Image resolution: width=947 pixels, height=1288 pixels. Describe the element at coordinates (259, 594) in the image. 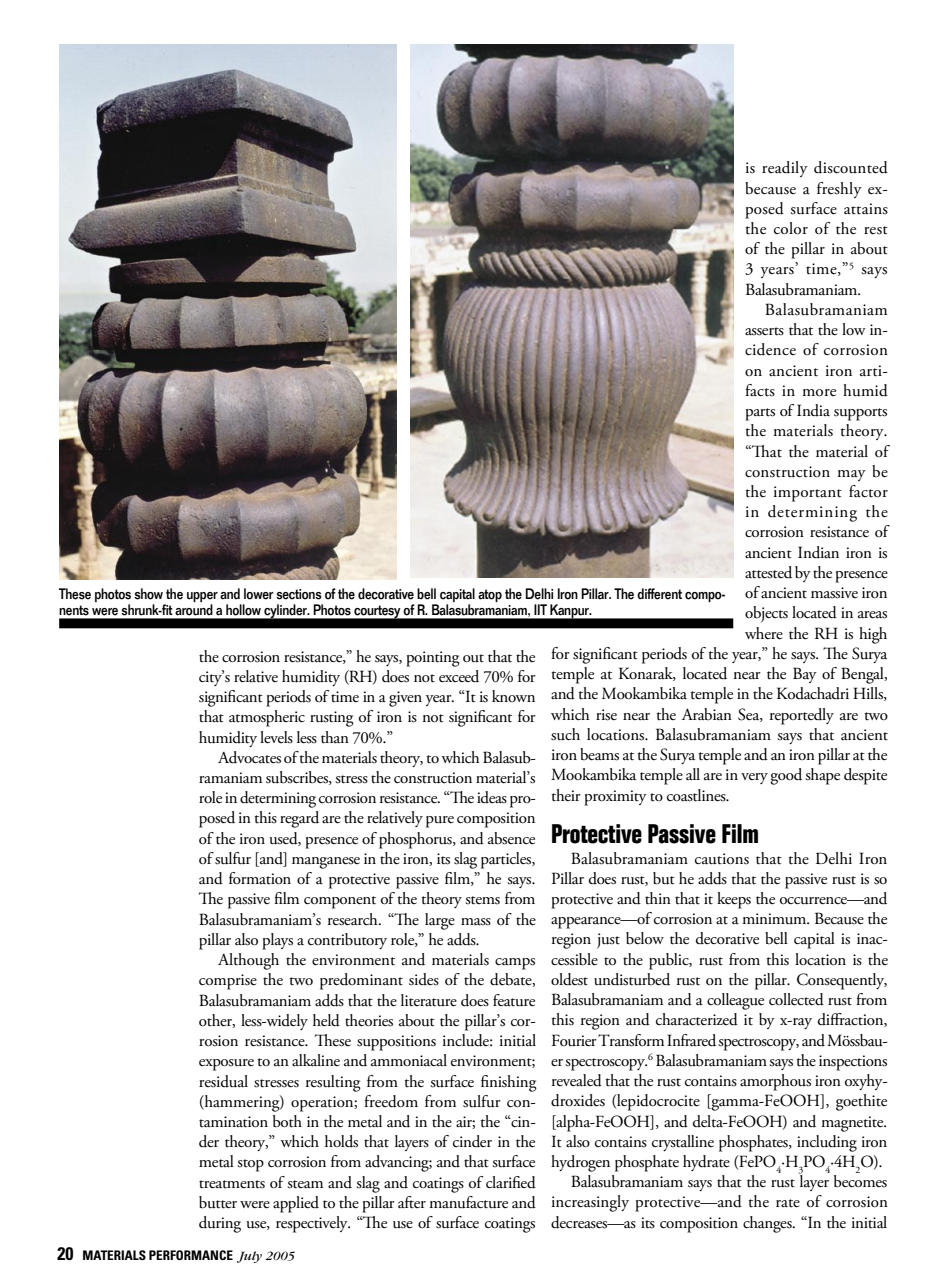

I see `lower` at that location.
